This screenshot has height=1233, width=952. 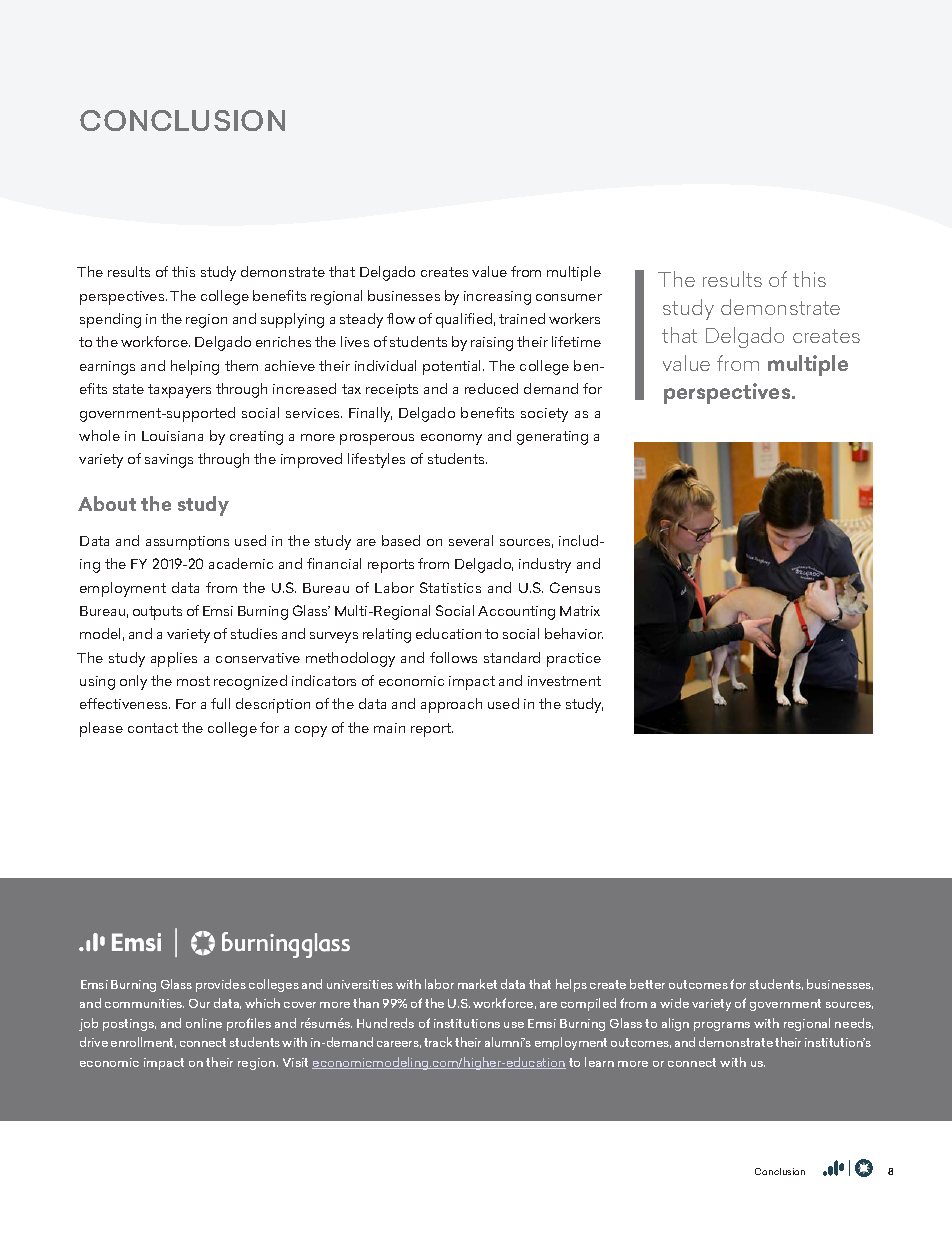 I want to click on market, so click(x=477, y=984).
